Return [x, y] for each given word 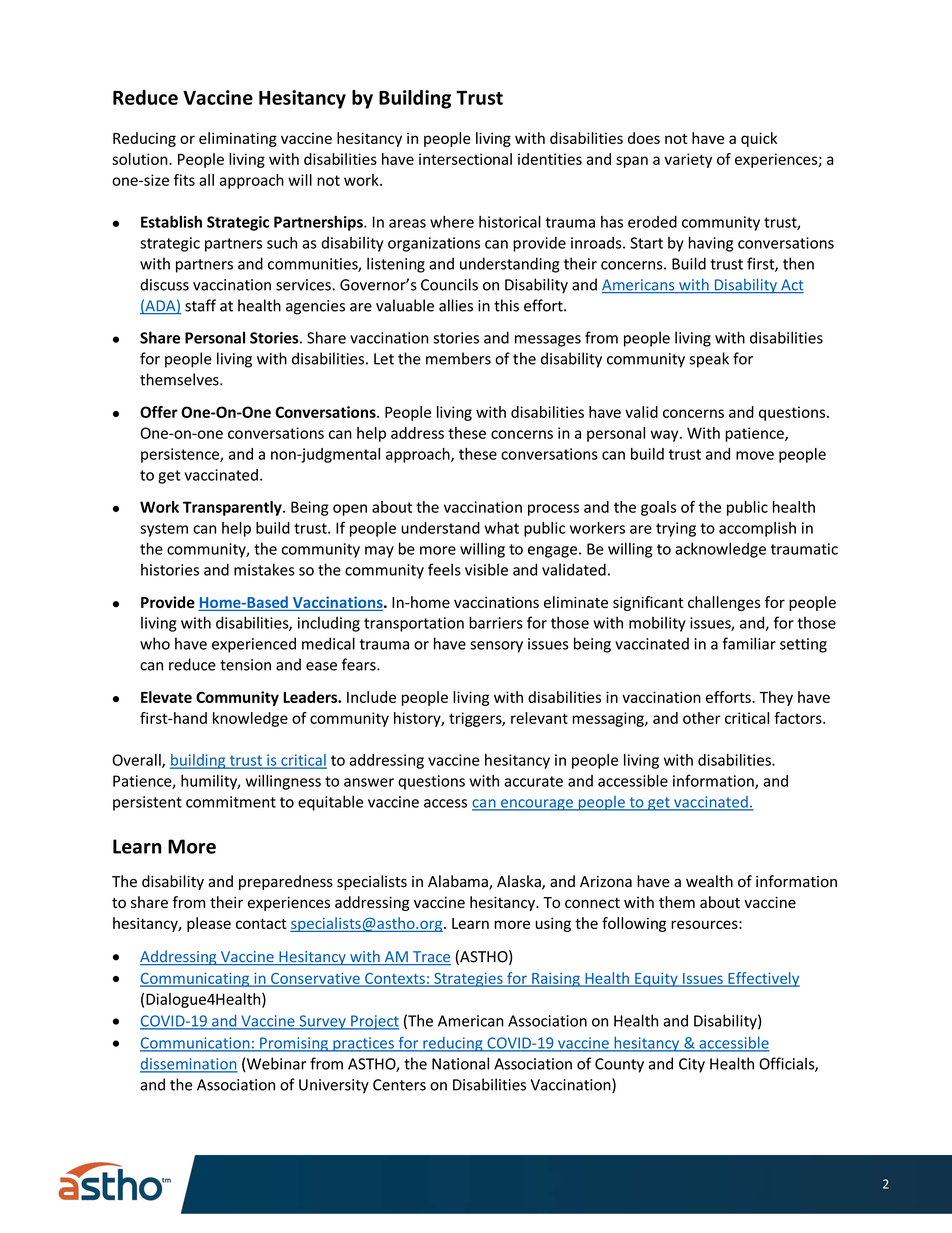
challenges [724, 603]
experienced [254, 645]
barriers [496, 622]
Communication [196, 1044]
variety [688, 160]
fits [184, 180]
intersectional [465, 159]
